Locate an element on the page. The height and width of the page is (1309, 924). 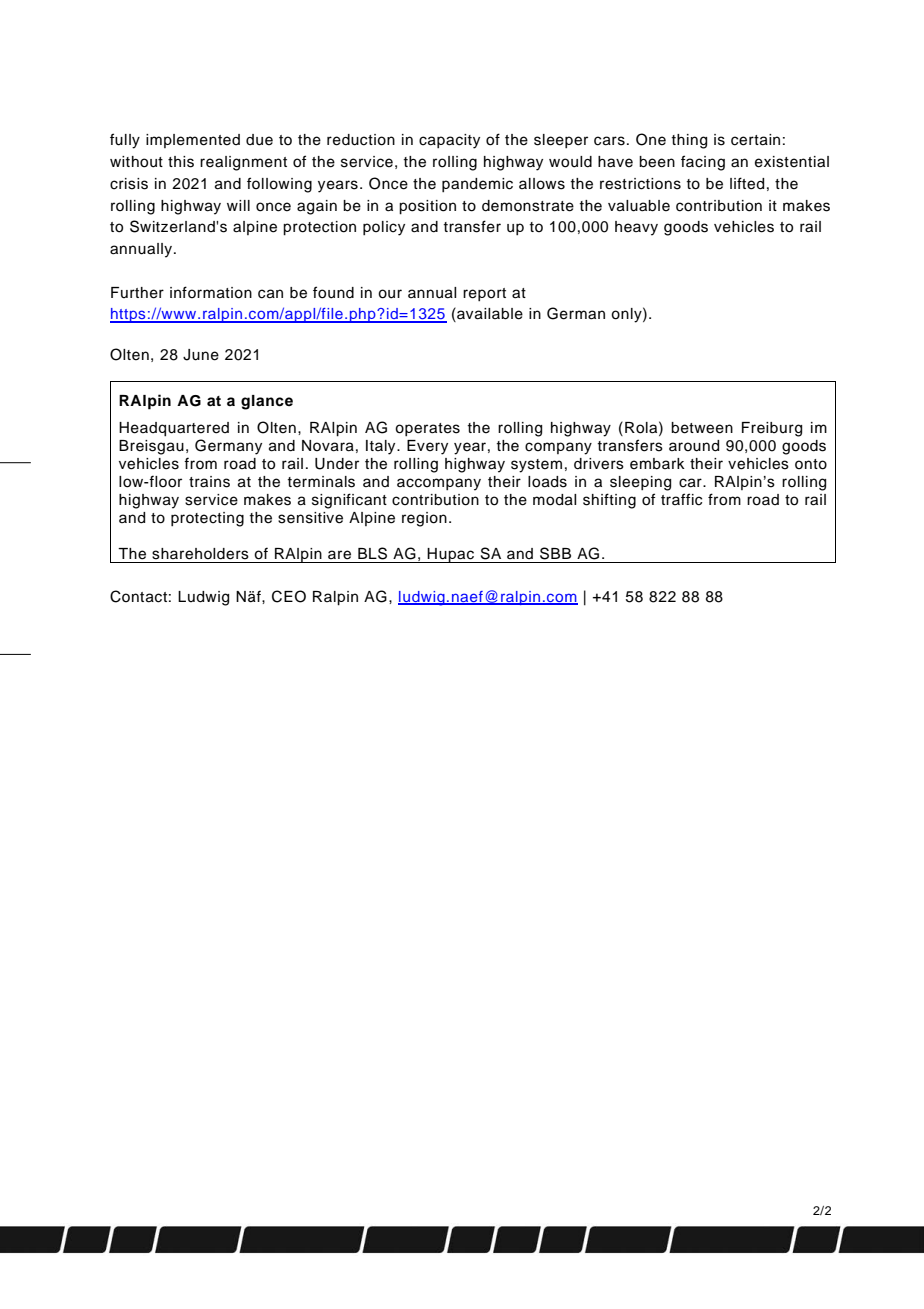
shareholders is located at coordinates (200, 554).
